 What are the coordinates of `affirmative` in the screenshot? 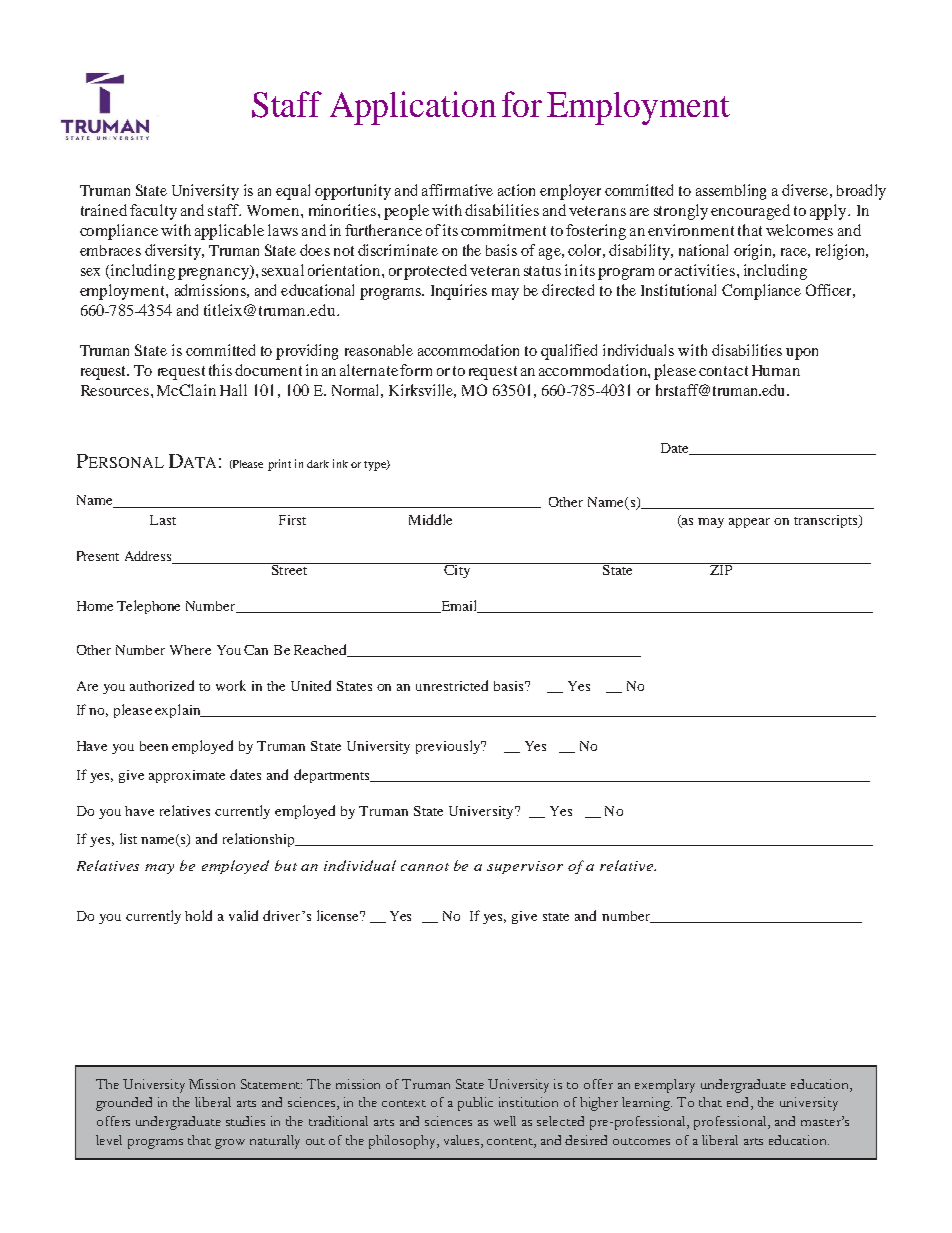 It's located at (457, 190).
